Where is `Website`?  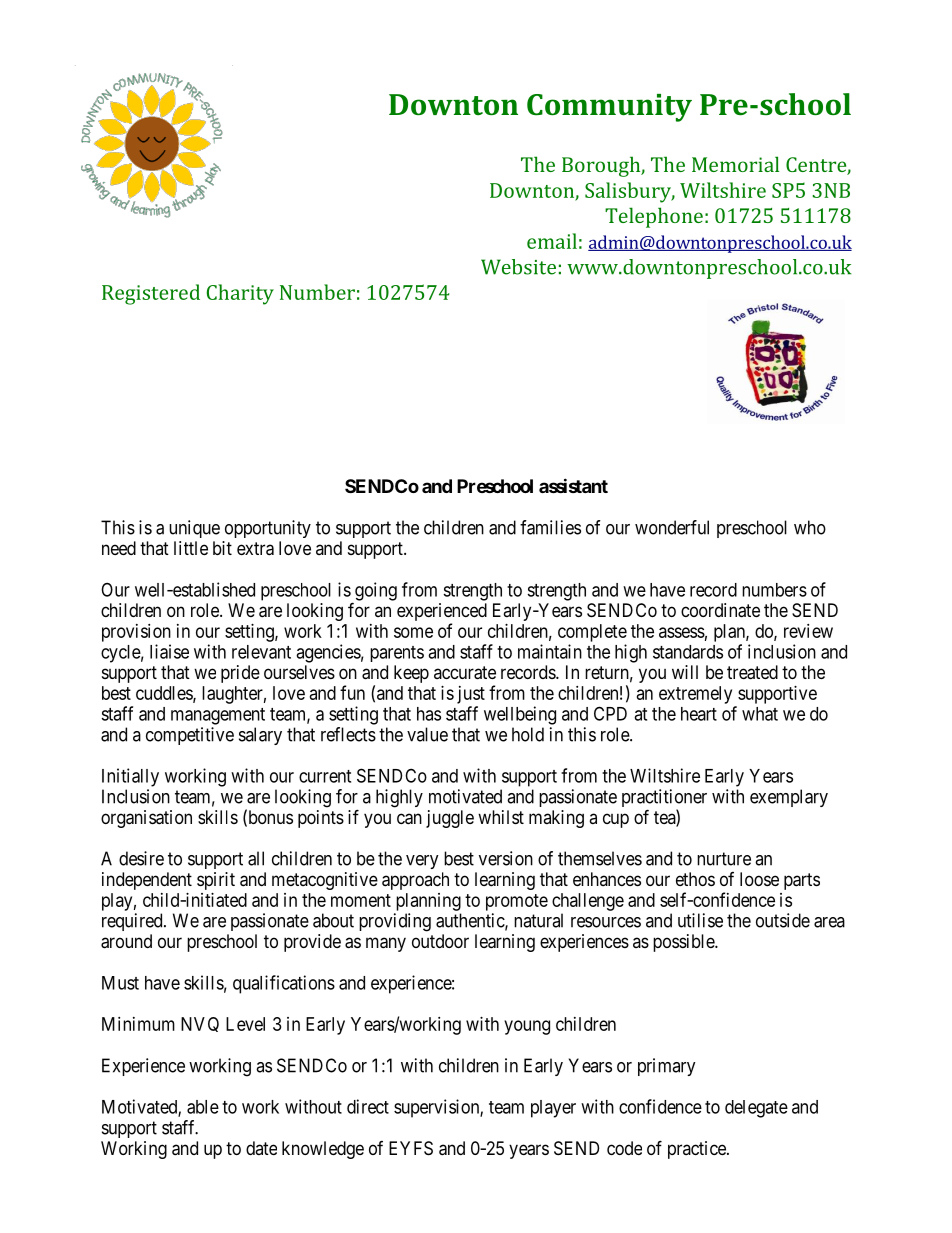 Website is located at coordinates (518, 267).
